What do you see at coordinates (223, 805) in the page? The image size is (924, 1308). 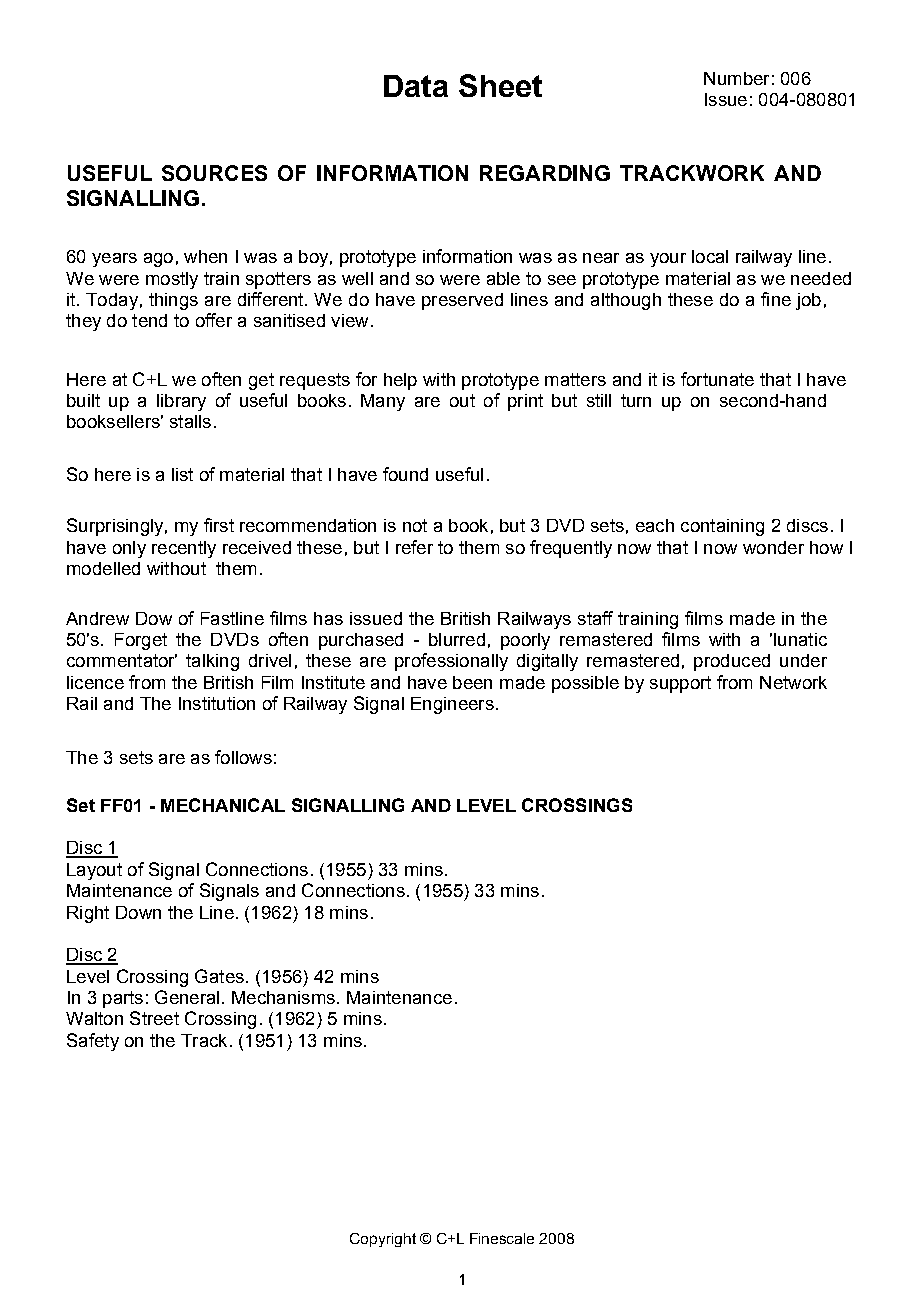 I see `MECHANICAL` at bounding box center [223, 805].
